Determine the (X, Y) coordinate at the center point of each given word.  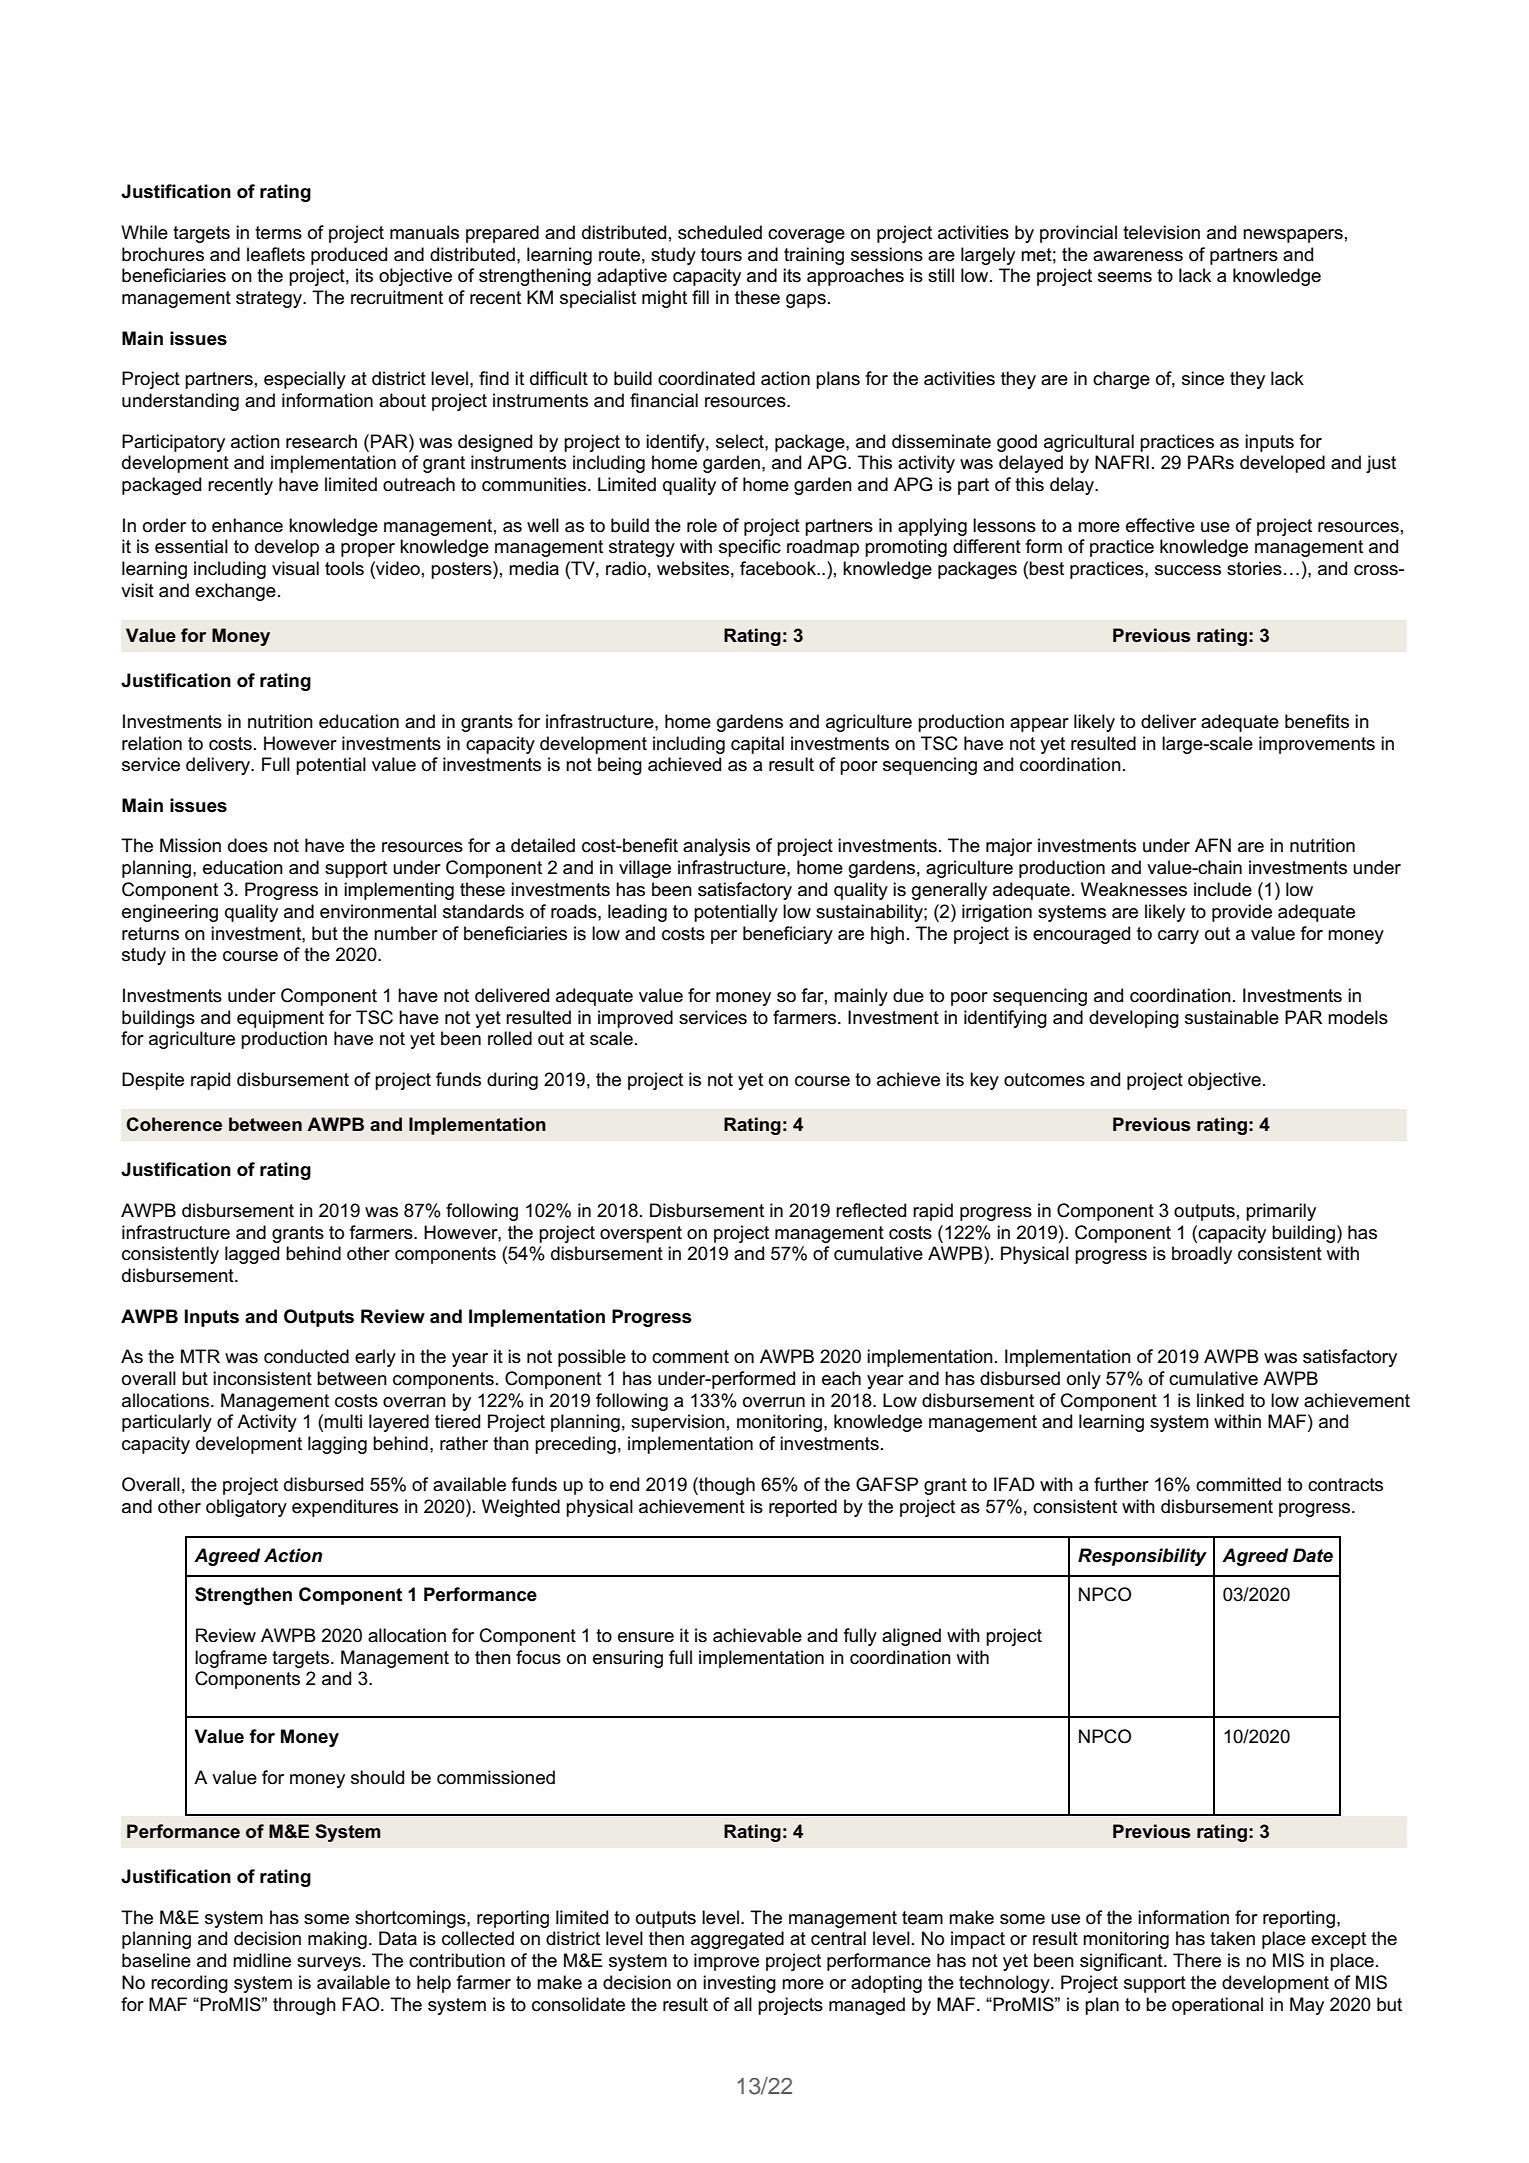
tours (721, 255)
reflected (871, 1210)
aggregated (737, 1940)
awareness (1138, 256)
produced (349, 256)
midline (262, 1960)
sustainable (1232, 1017)
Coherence (174, 1124)
